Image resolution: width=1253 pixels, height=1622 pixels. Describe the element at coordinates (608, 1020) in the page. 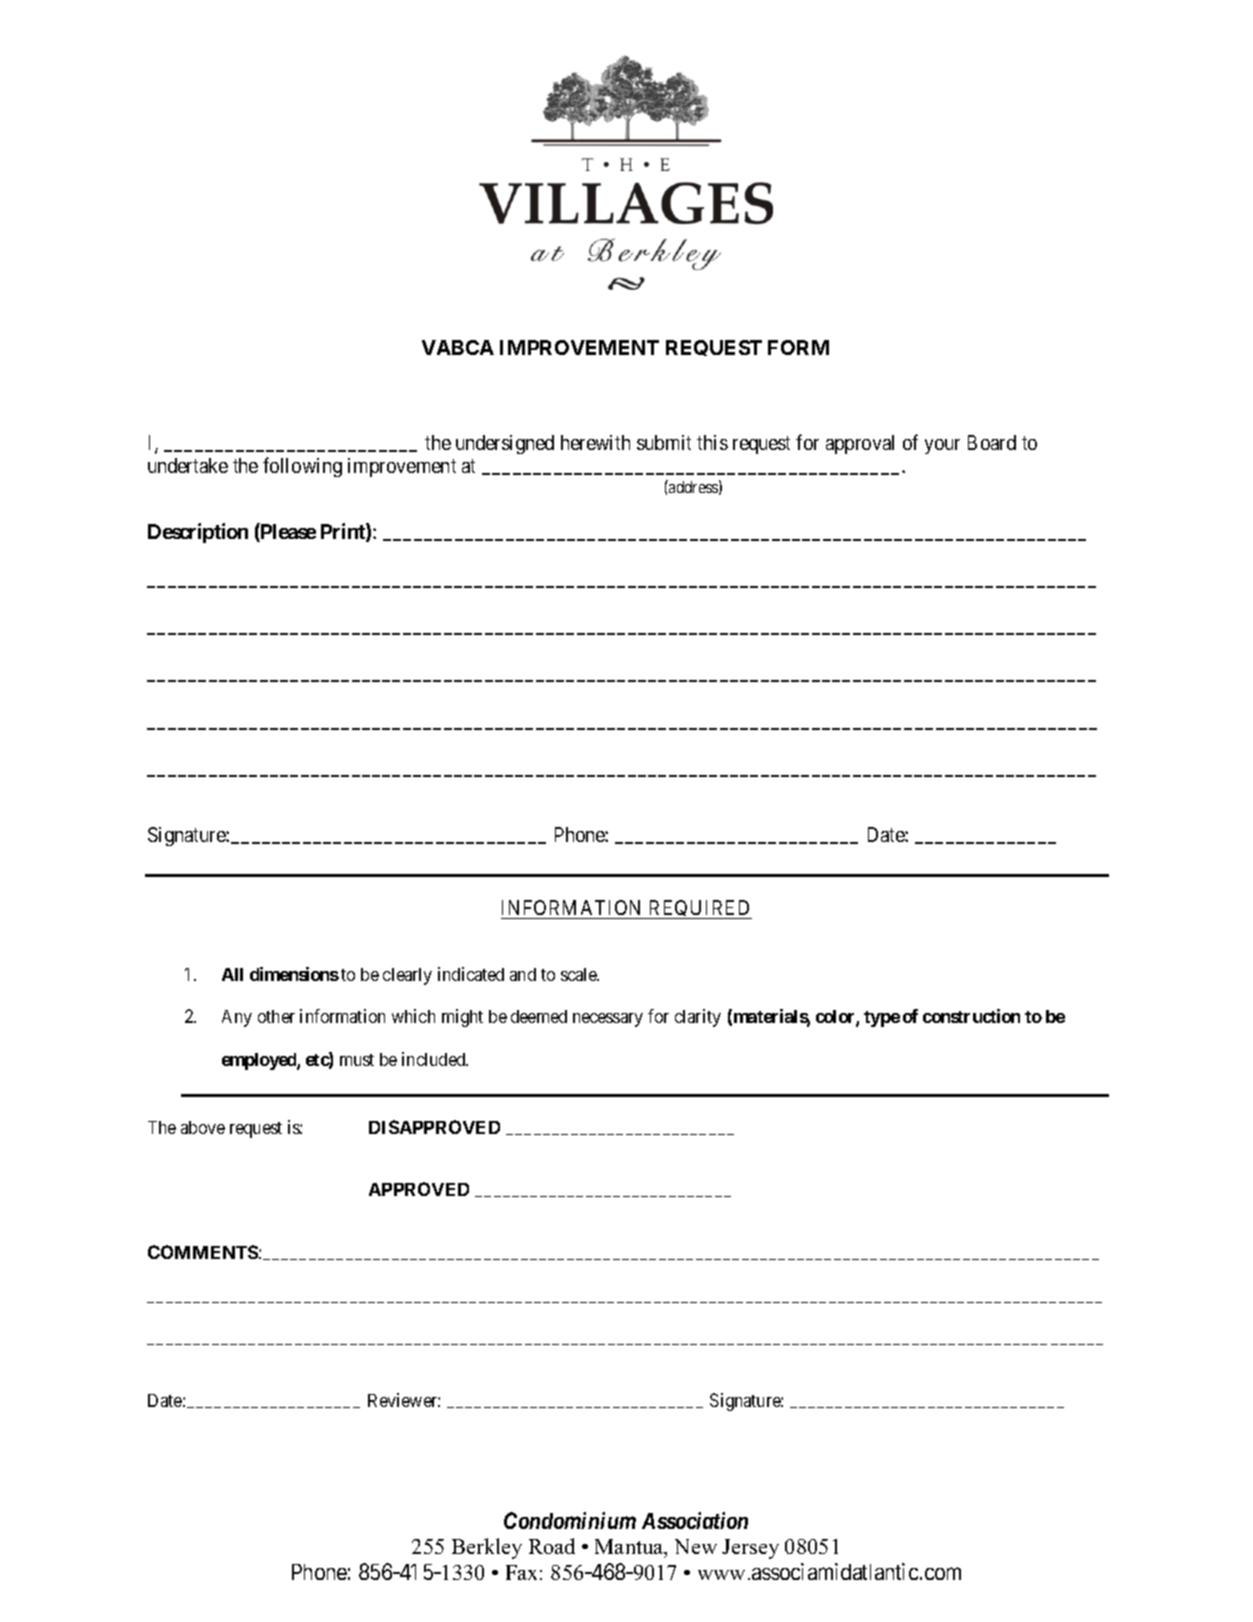

I see `necessary` at that location.
